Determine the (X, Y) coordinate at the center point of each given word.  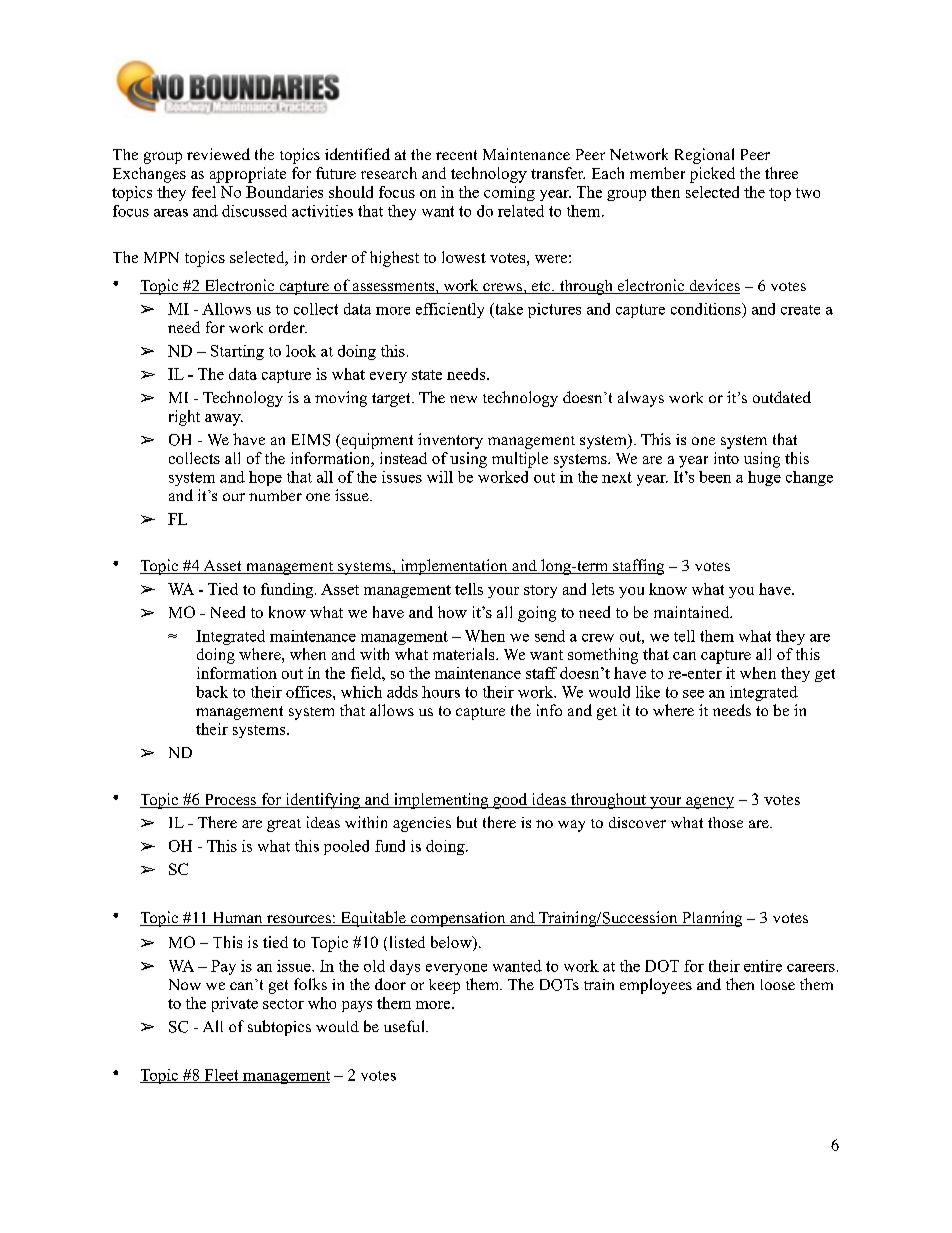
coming (509, 193)
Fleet (221, 1076)
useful (405, 1026)
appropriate (248, 175)
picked (712, 175)
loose (778, 984)
